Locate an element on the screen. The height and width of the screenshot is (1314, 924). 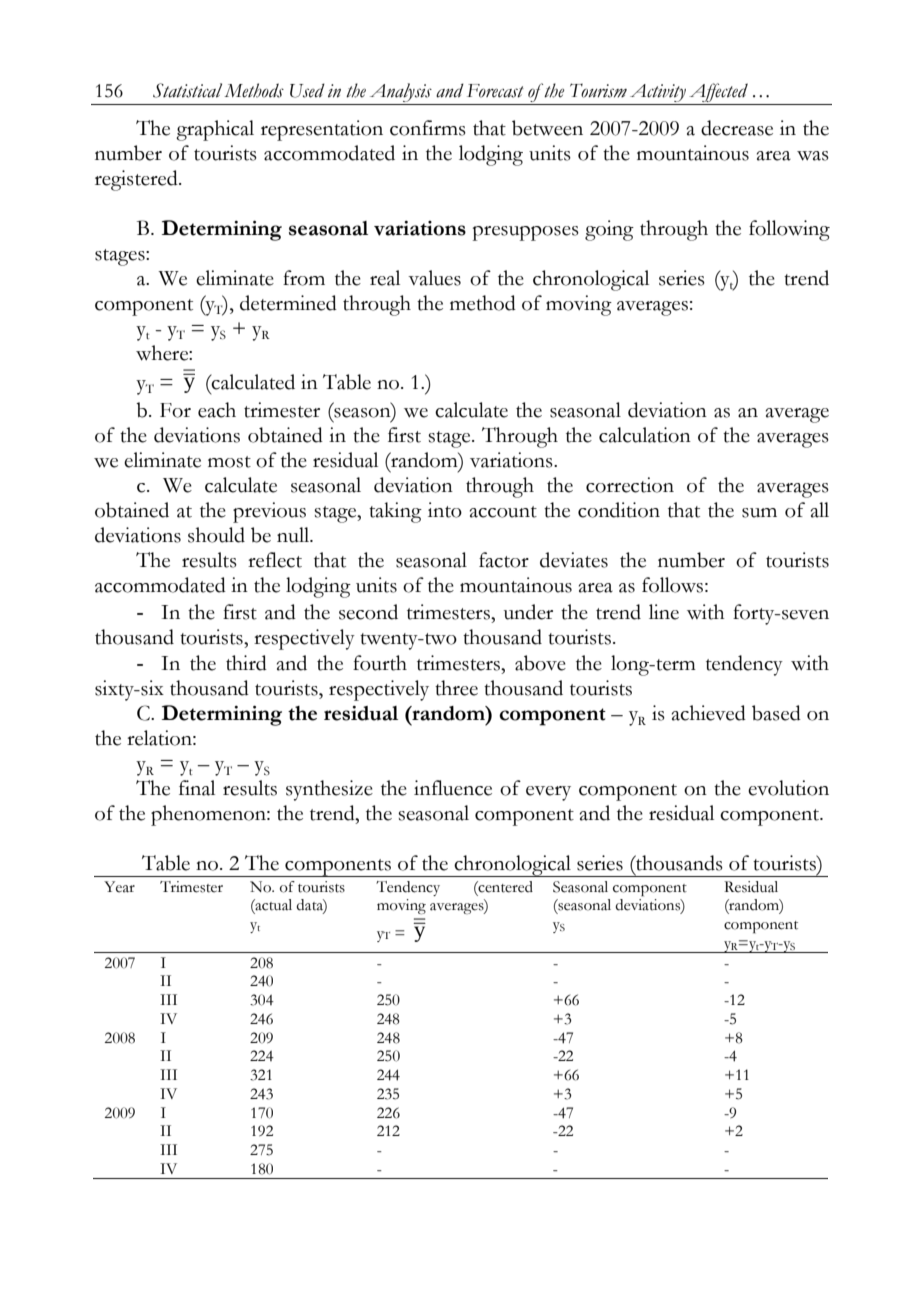
Year is located at coordinates (119, 887).
